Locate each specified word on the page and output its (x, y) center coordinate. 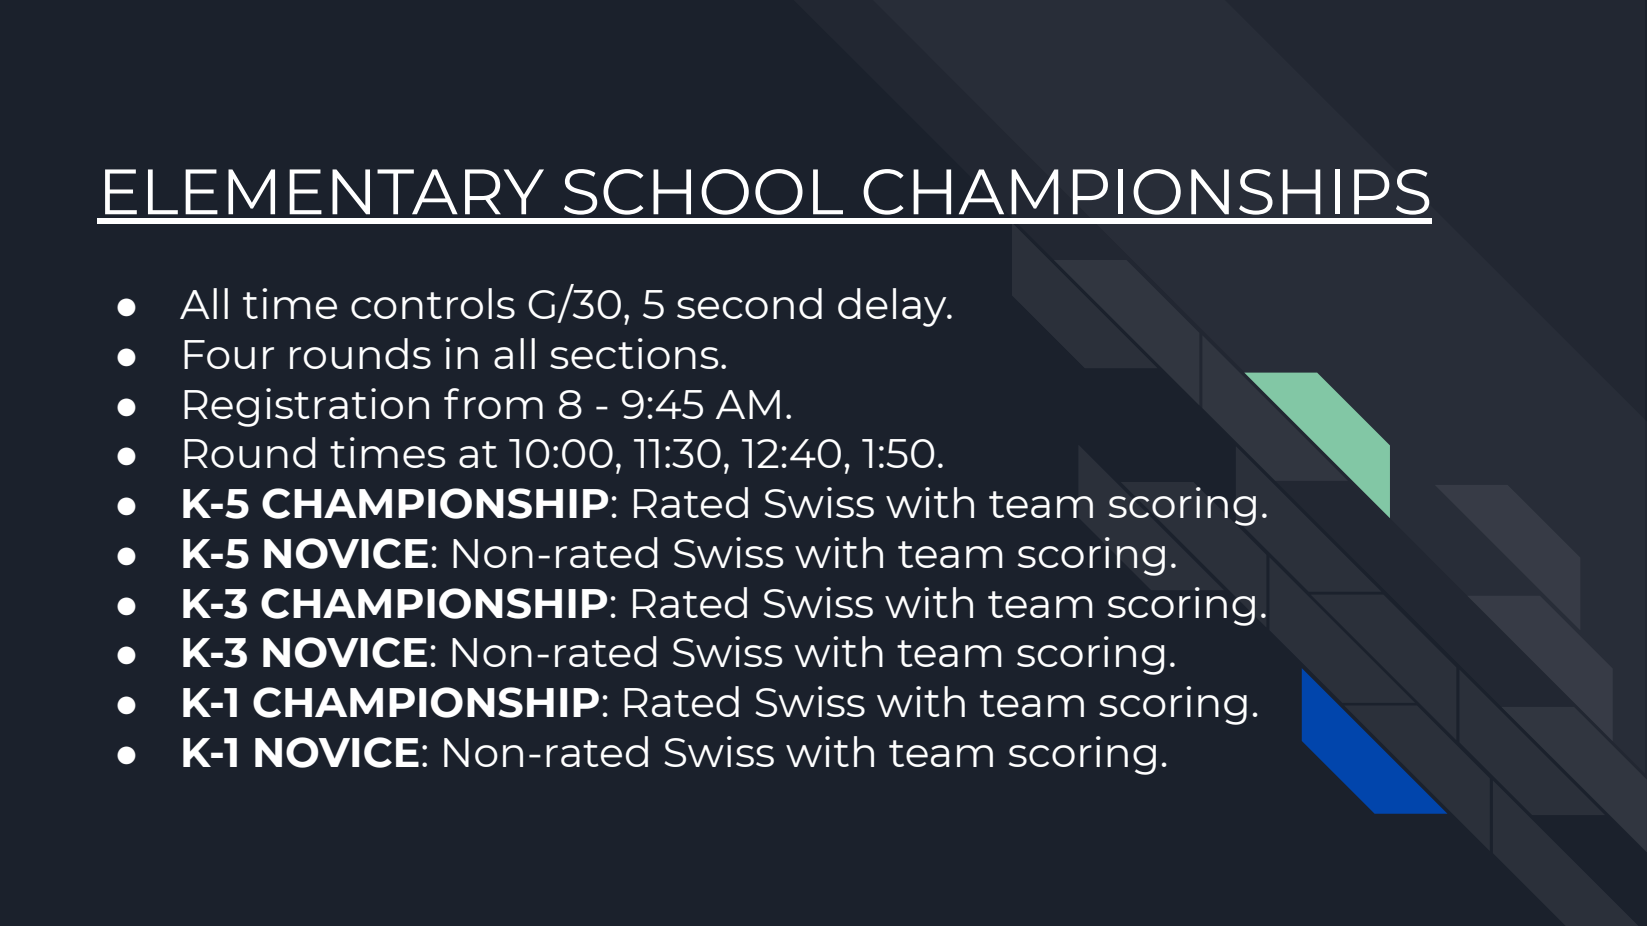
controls (433, 303)
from (493, 403)
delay (893, 307)
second (749, 303)
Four (229, 354)
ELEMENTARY (324, 192)
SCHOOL (703, 192)
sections (634, 353)
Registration (306, 407)
